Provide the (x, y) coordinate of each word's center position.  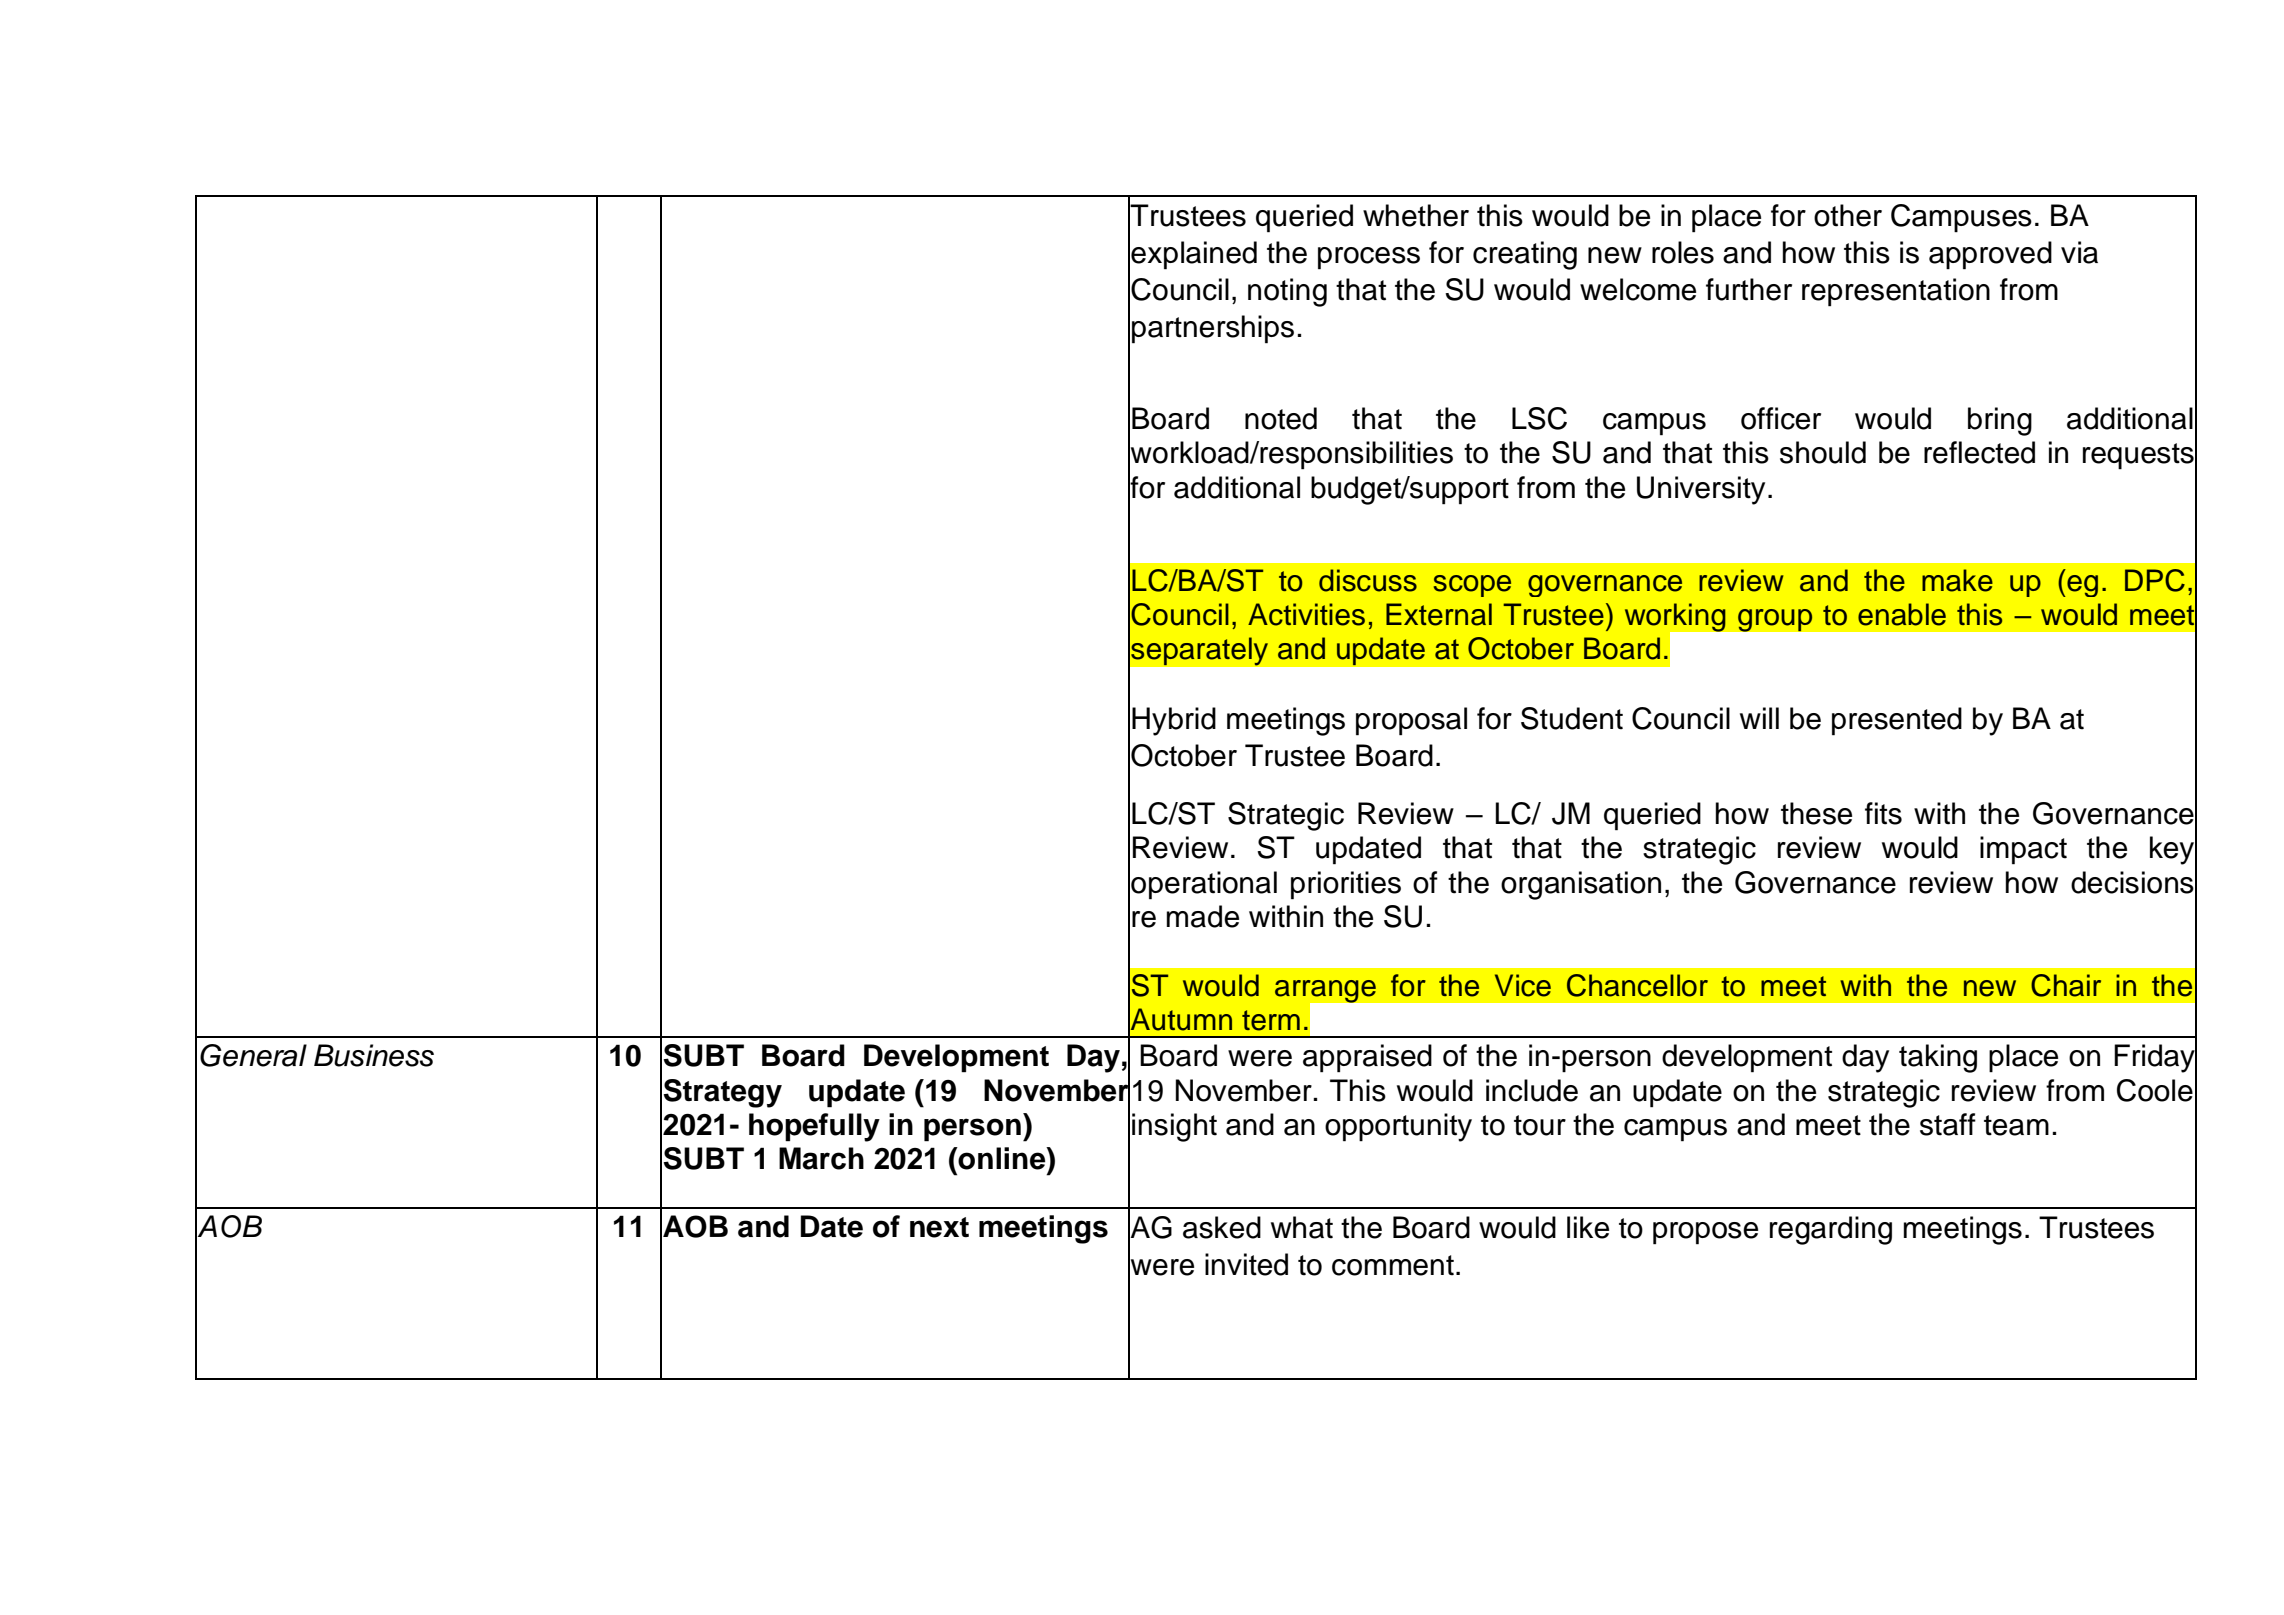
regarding (1831, 1230)
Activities (1306, 614)
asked (1222, 1227)
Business (374, 1055)
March (821, 1158)
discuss (1368, 580)
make (1957, 580)
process (1369, 258)
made (1203, 916)
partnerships (1213, 329)
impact (2023, 850)
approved (1990, 255)
